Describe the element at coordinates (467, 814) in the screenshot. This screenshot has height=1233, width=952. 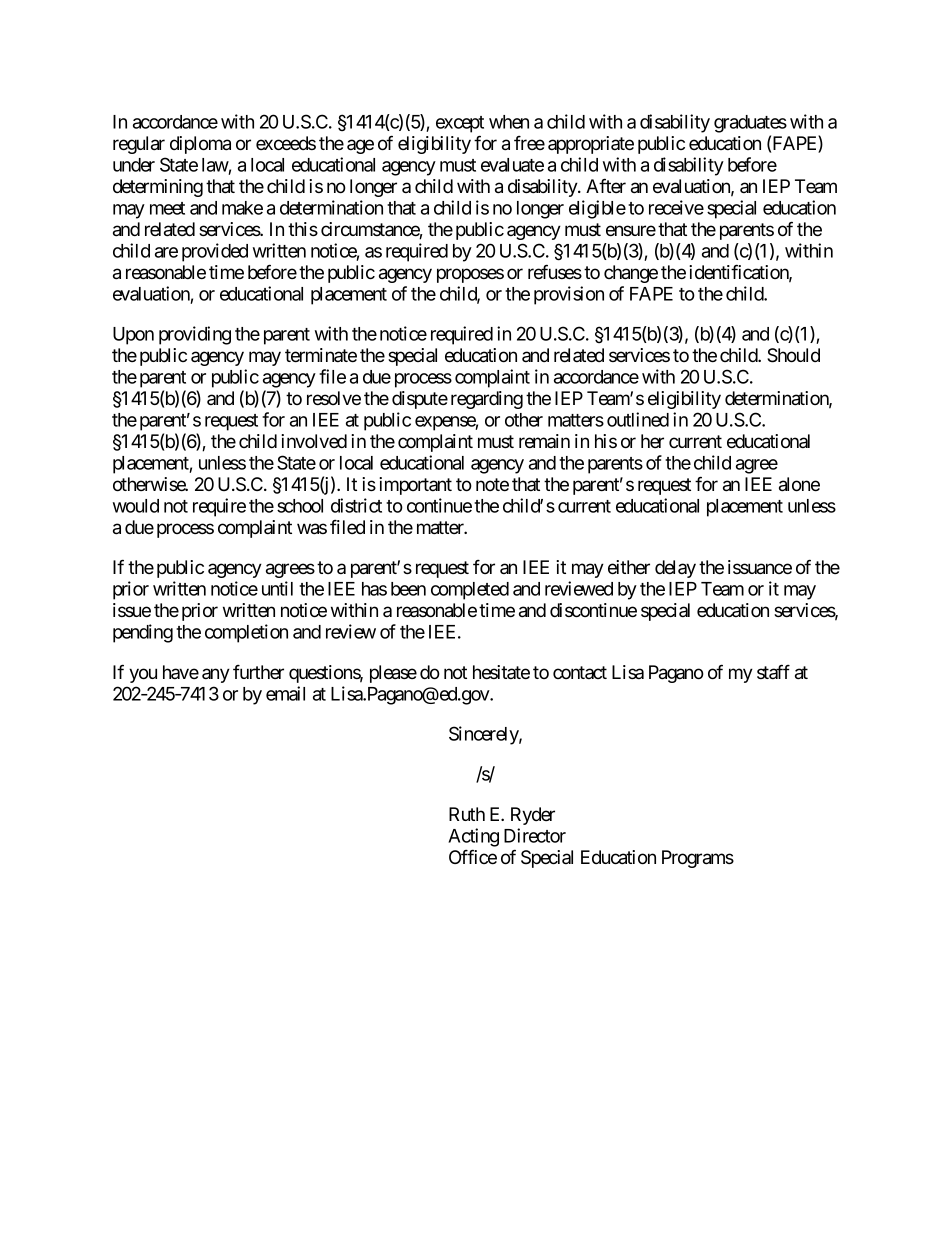
I see `Ruth` at that location.
